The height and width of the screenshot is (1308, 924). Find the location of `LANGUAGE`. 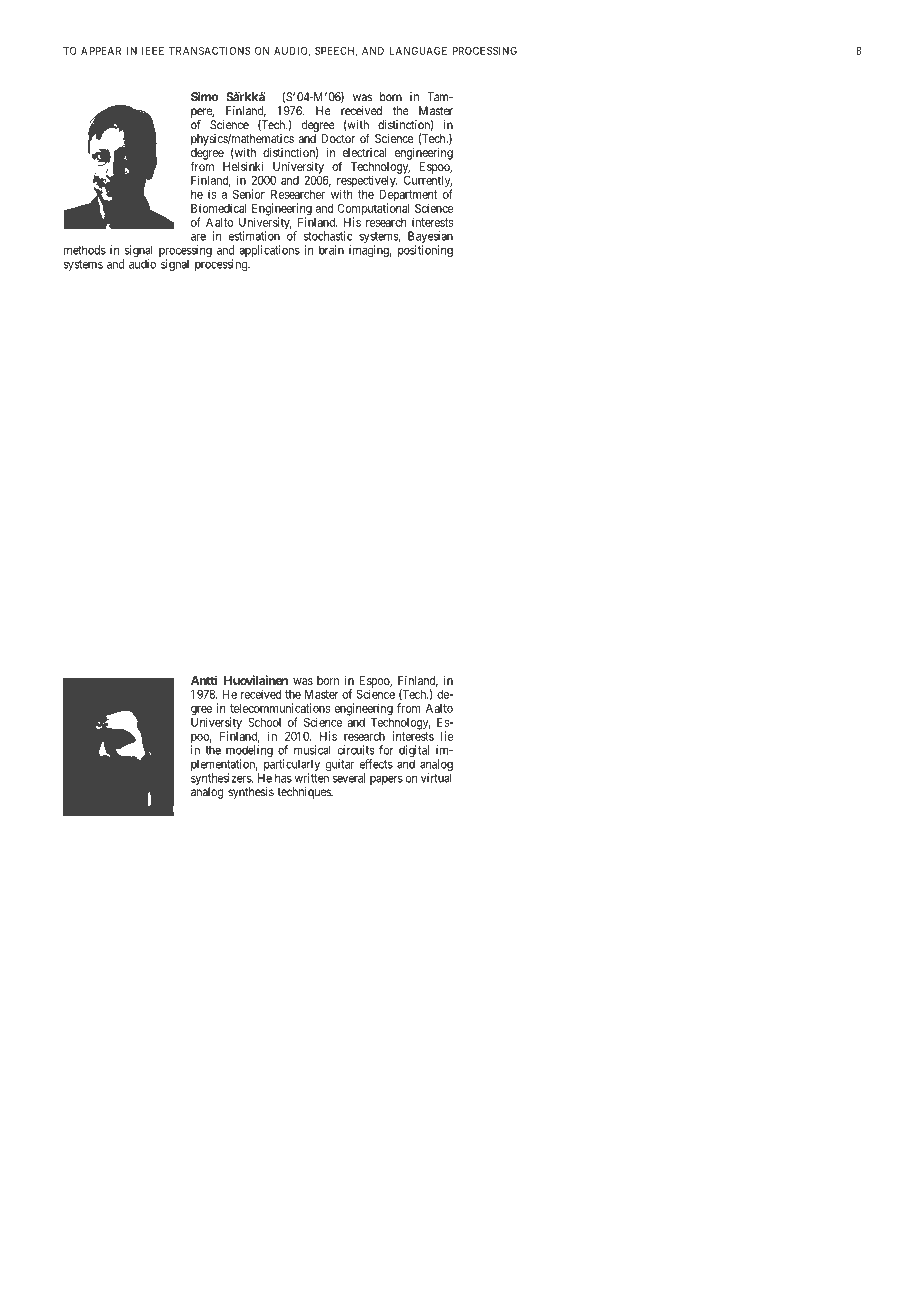

LANGUAGE is located at coordinates (418, 51).
